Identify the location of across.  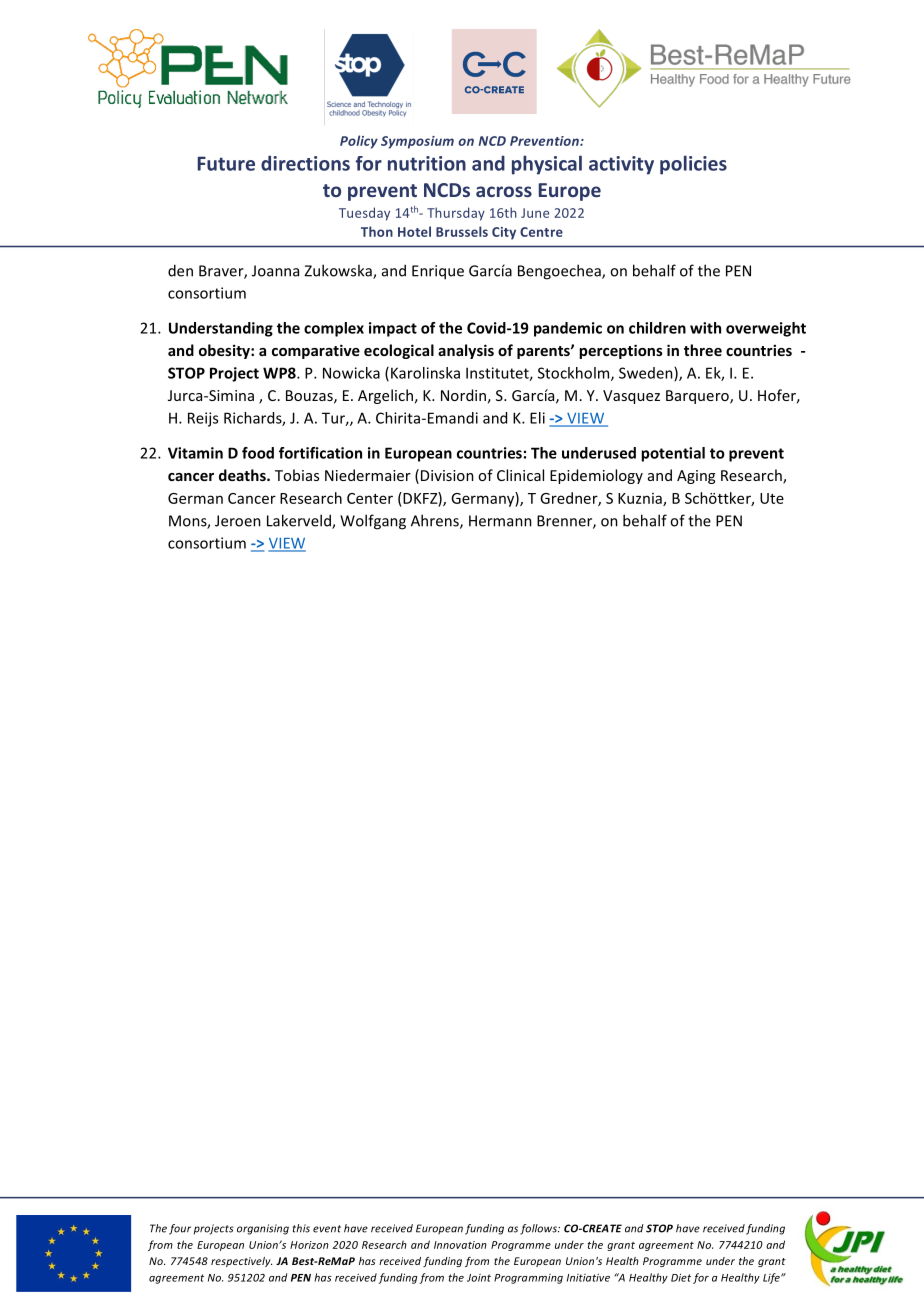
(504, 191).
